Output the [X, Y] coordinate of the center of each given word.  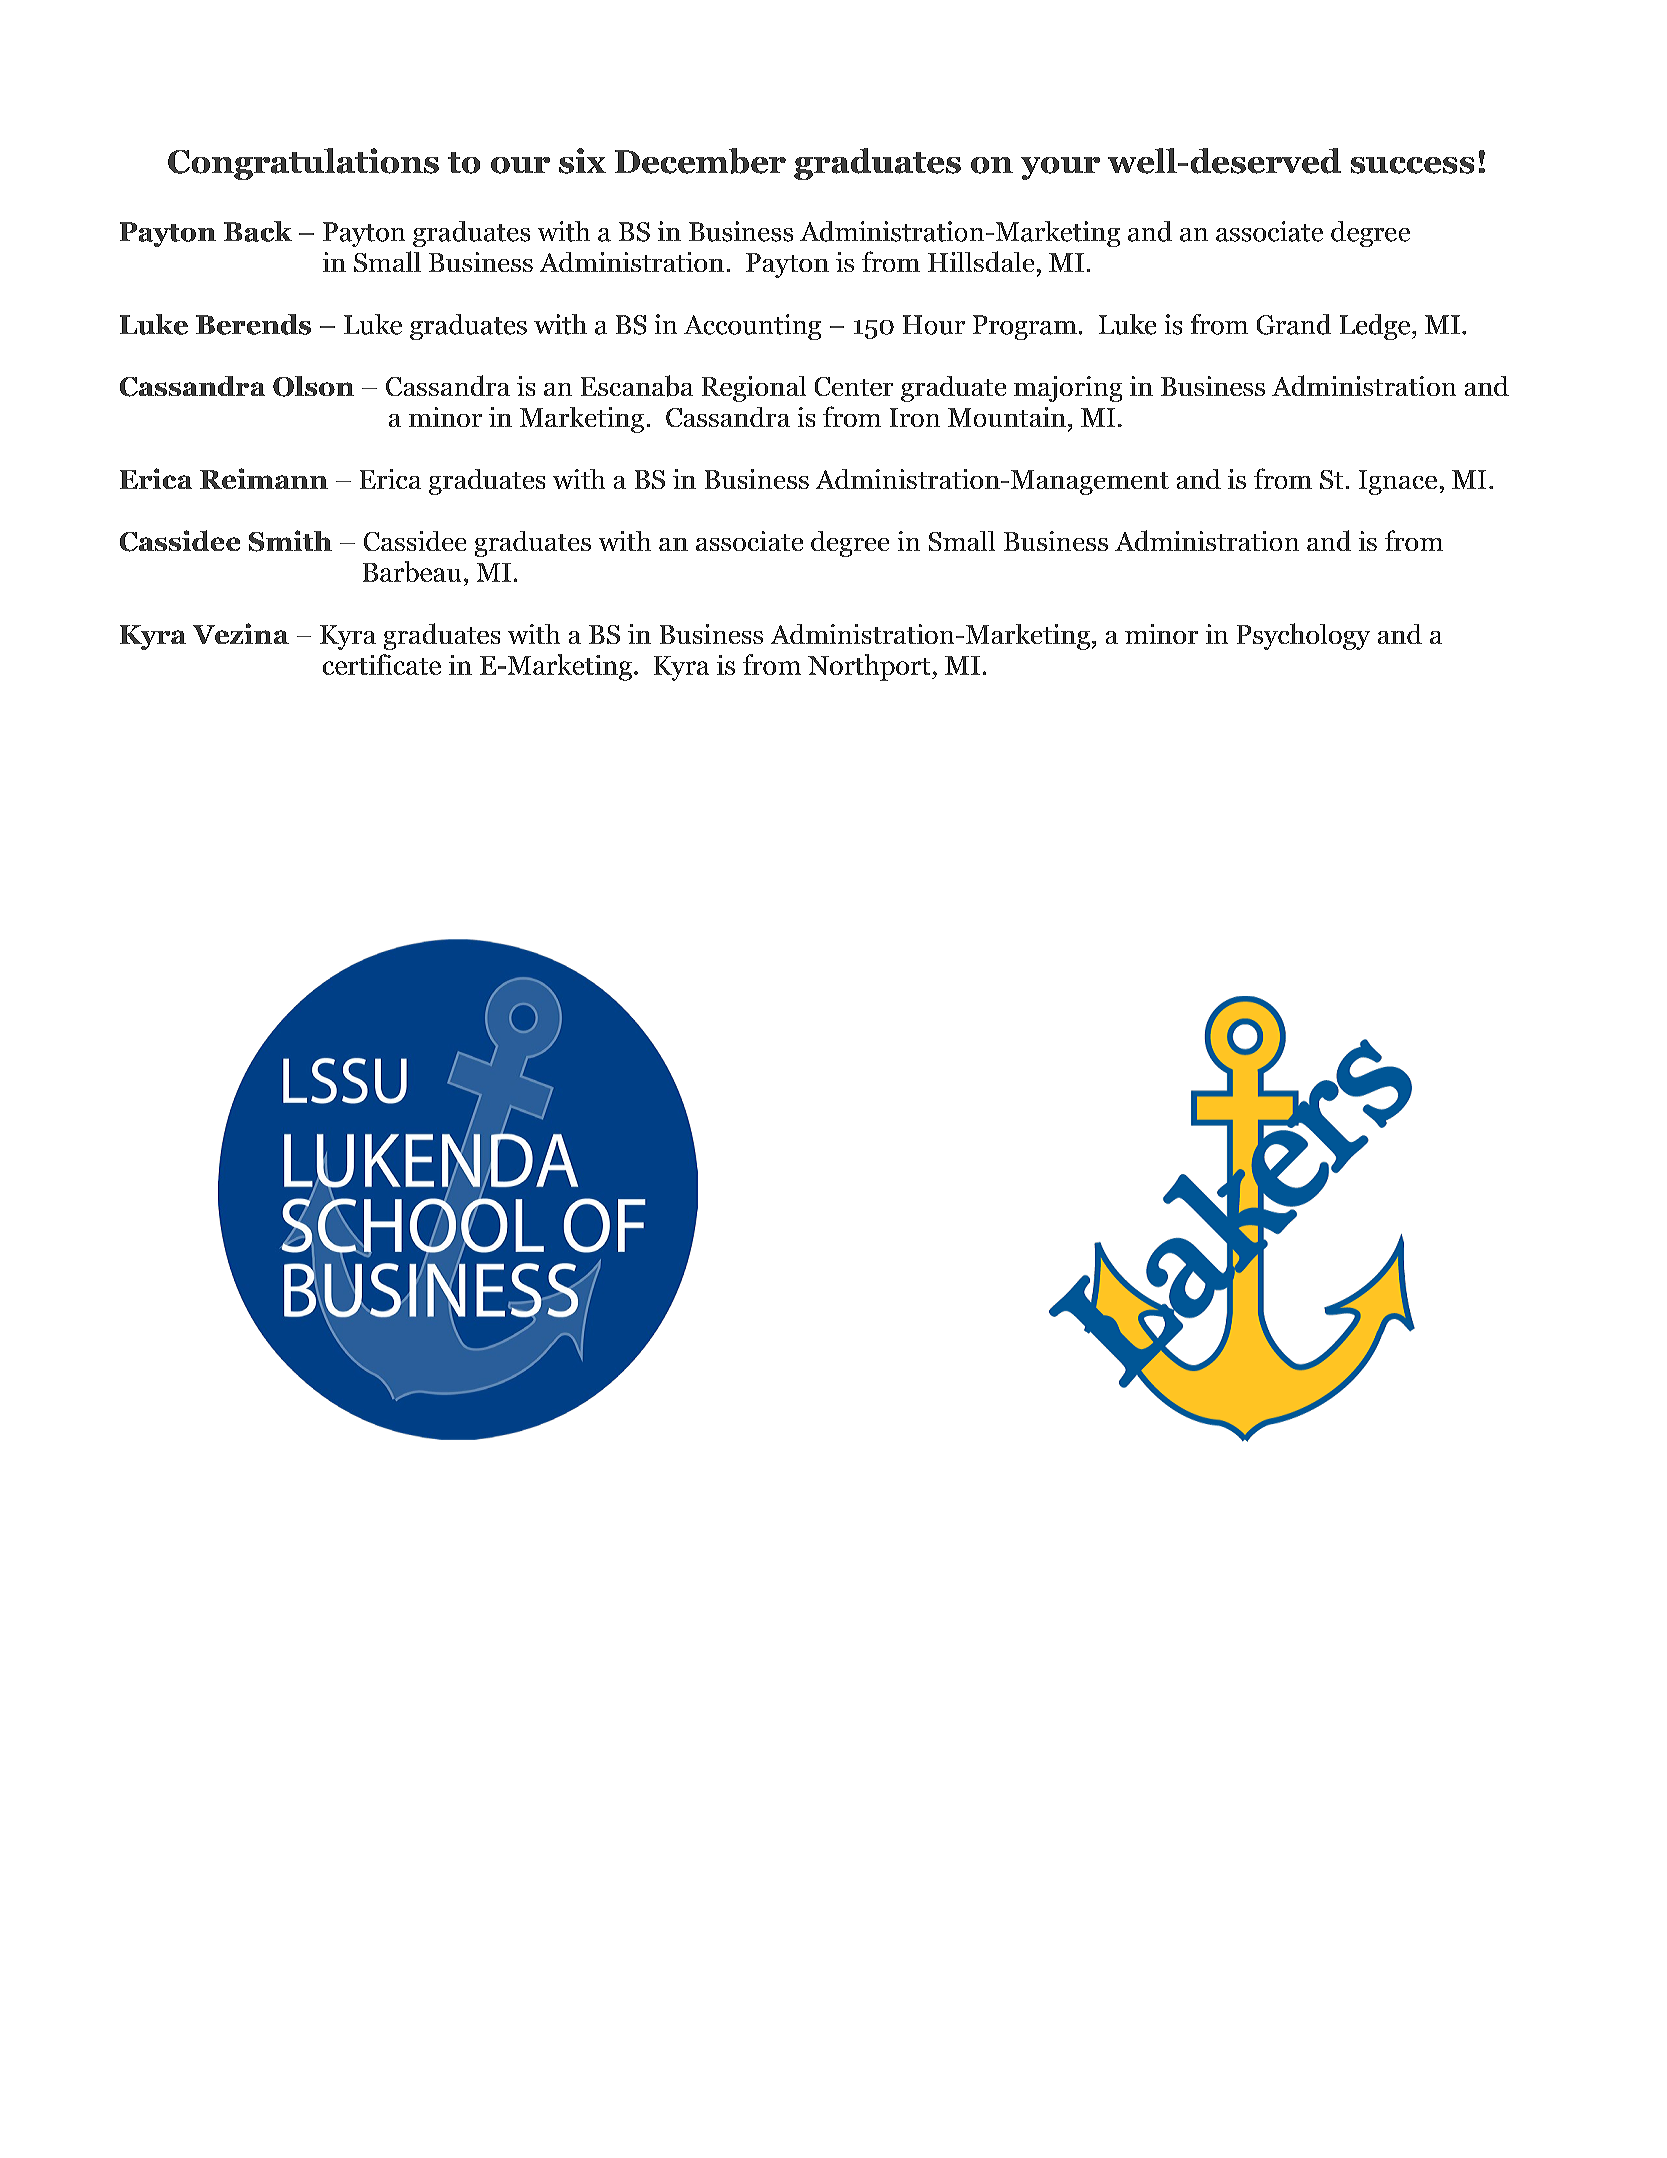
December [700, 161]
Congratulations [303, 164]
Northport [870, 667]
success [1412, 165]
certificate [382, 664]
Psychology [1303, 636]
